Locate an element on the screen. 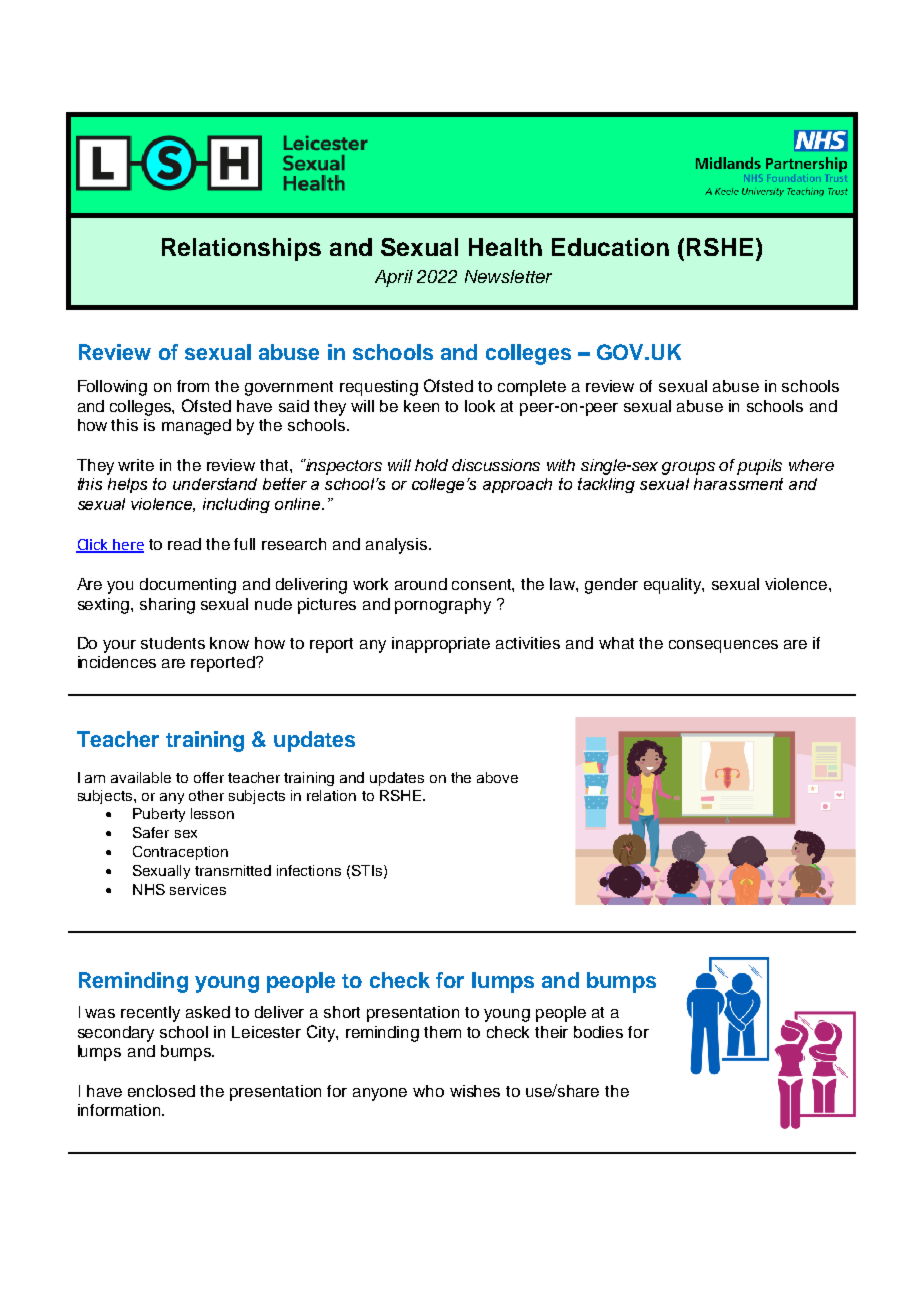 This screenshot has width=924, height=1308. enclosed is located at coordinates (161, 1091).
